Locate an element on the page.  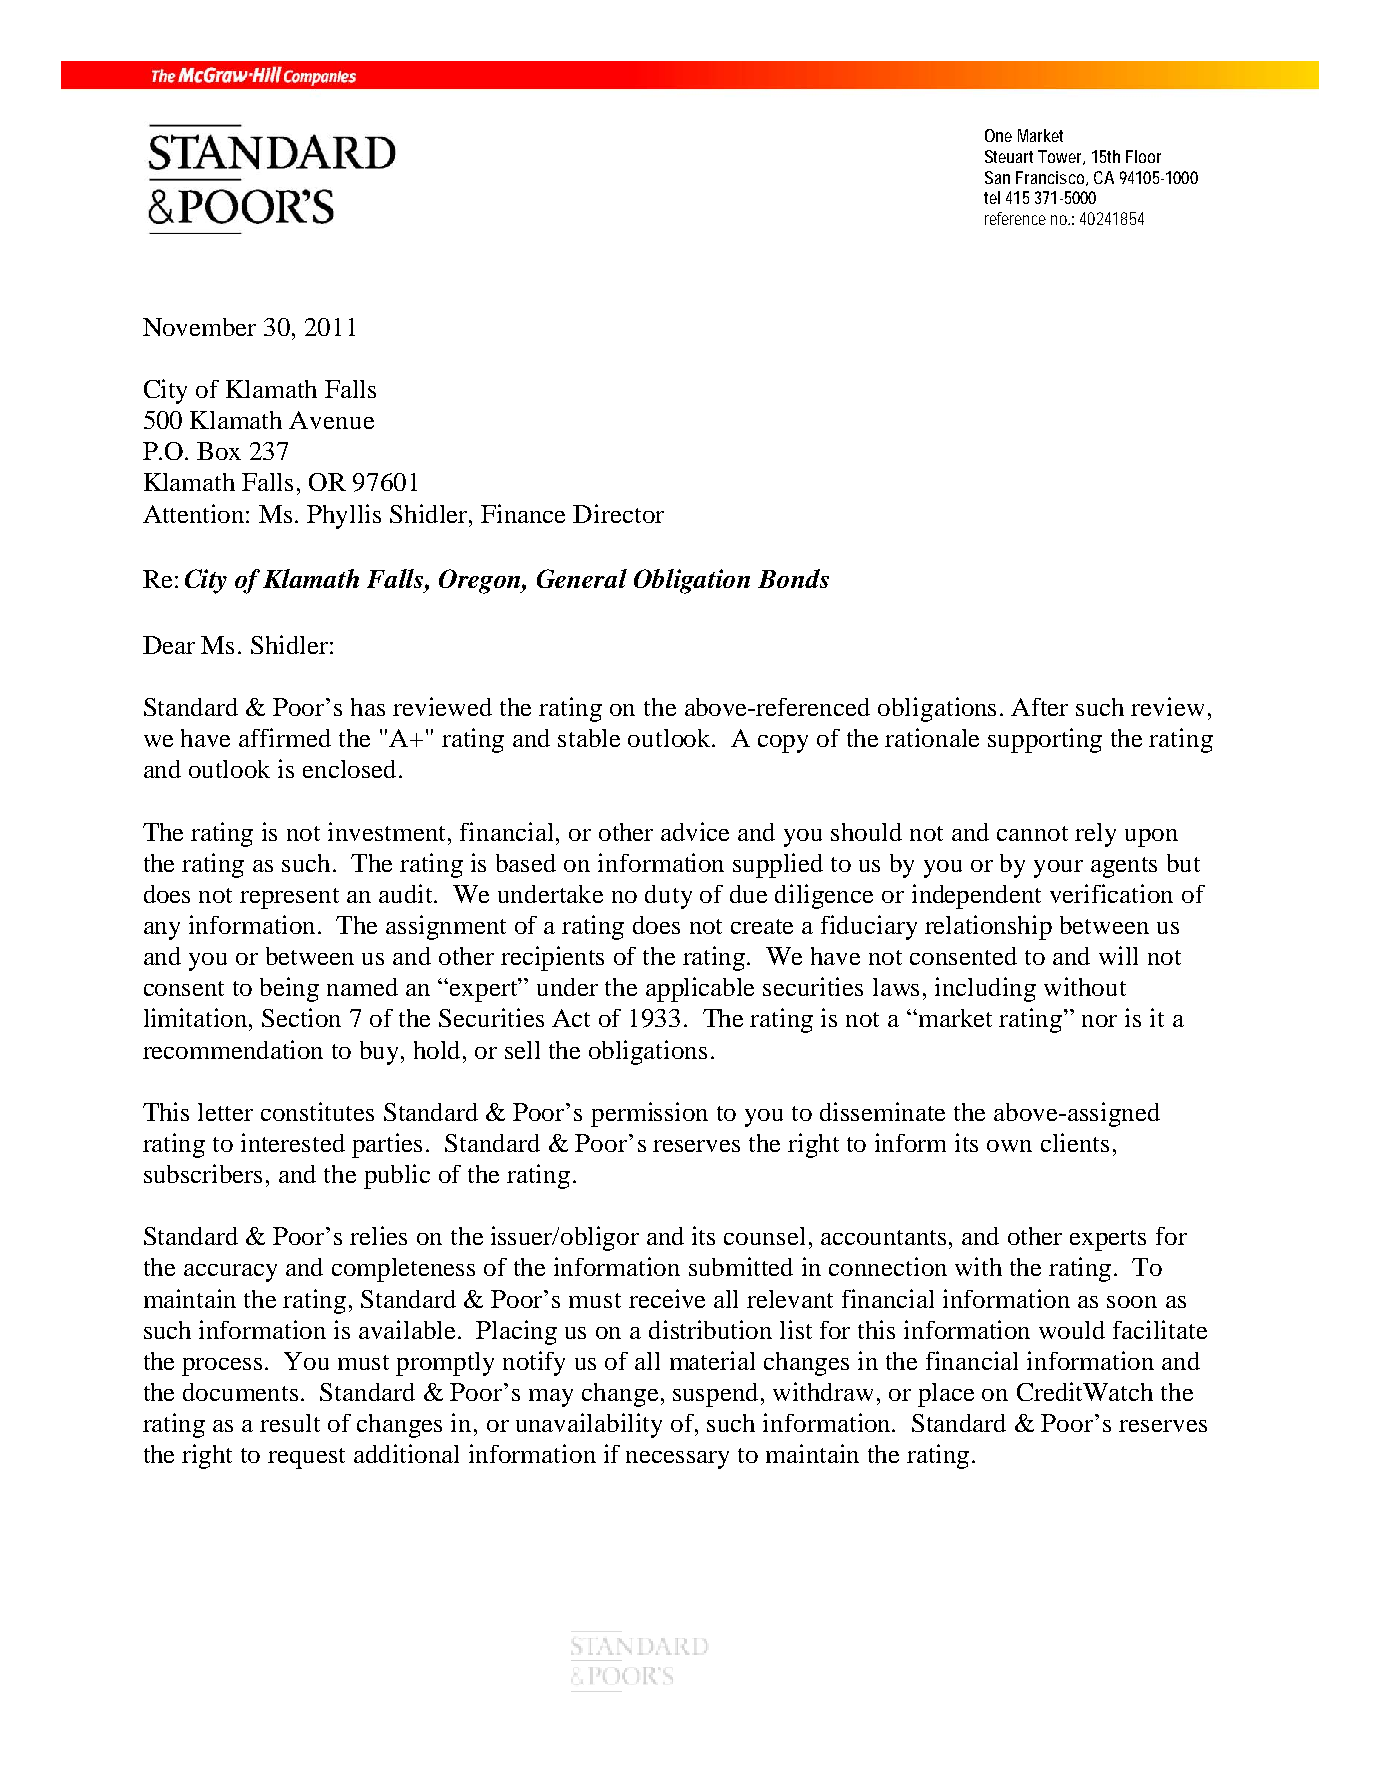
Tower is located at coordinates (1061, 157).
